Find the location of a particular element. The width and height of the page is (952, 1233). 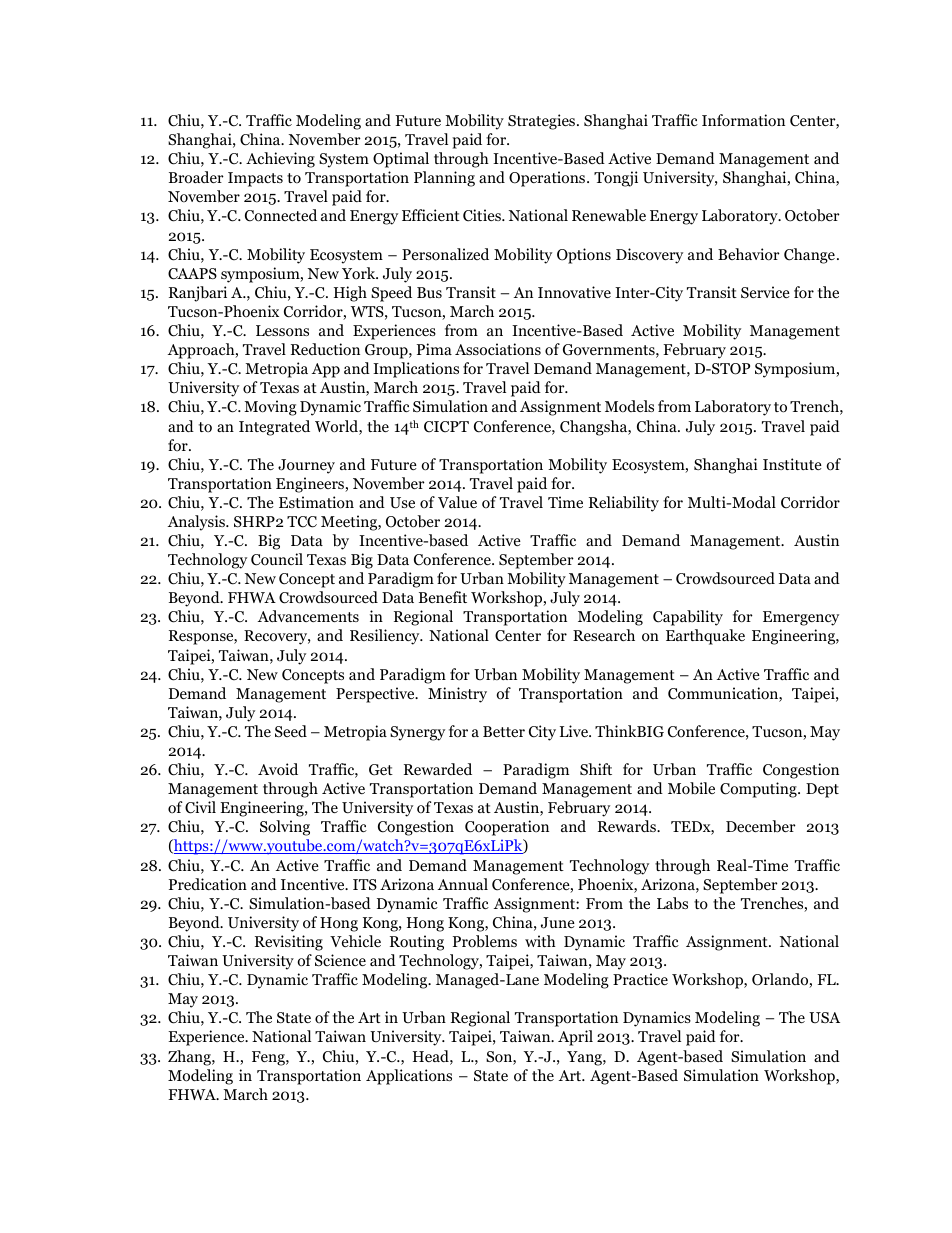

Emergency is located at coordinates (801, 618).
